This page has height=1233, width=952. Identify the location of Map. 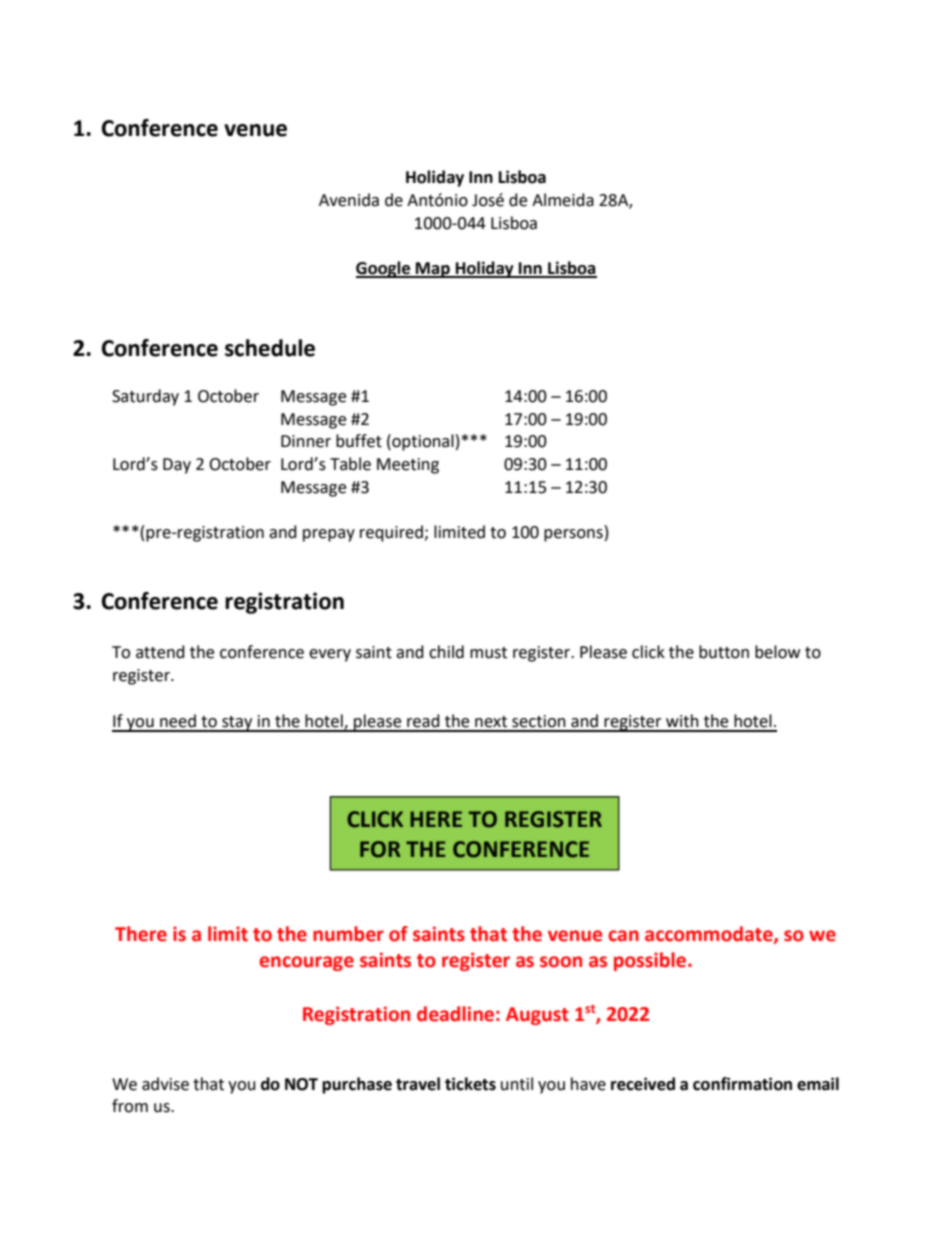
(433, 270).
